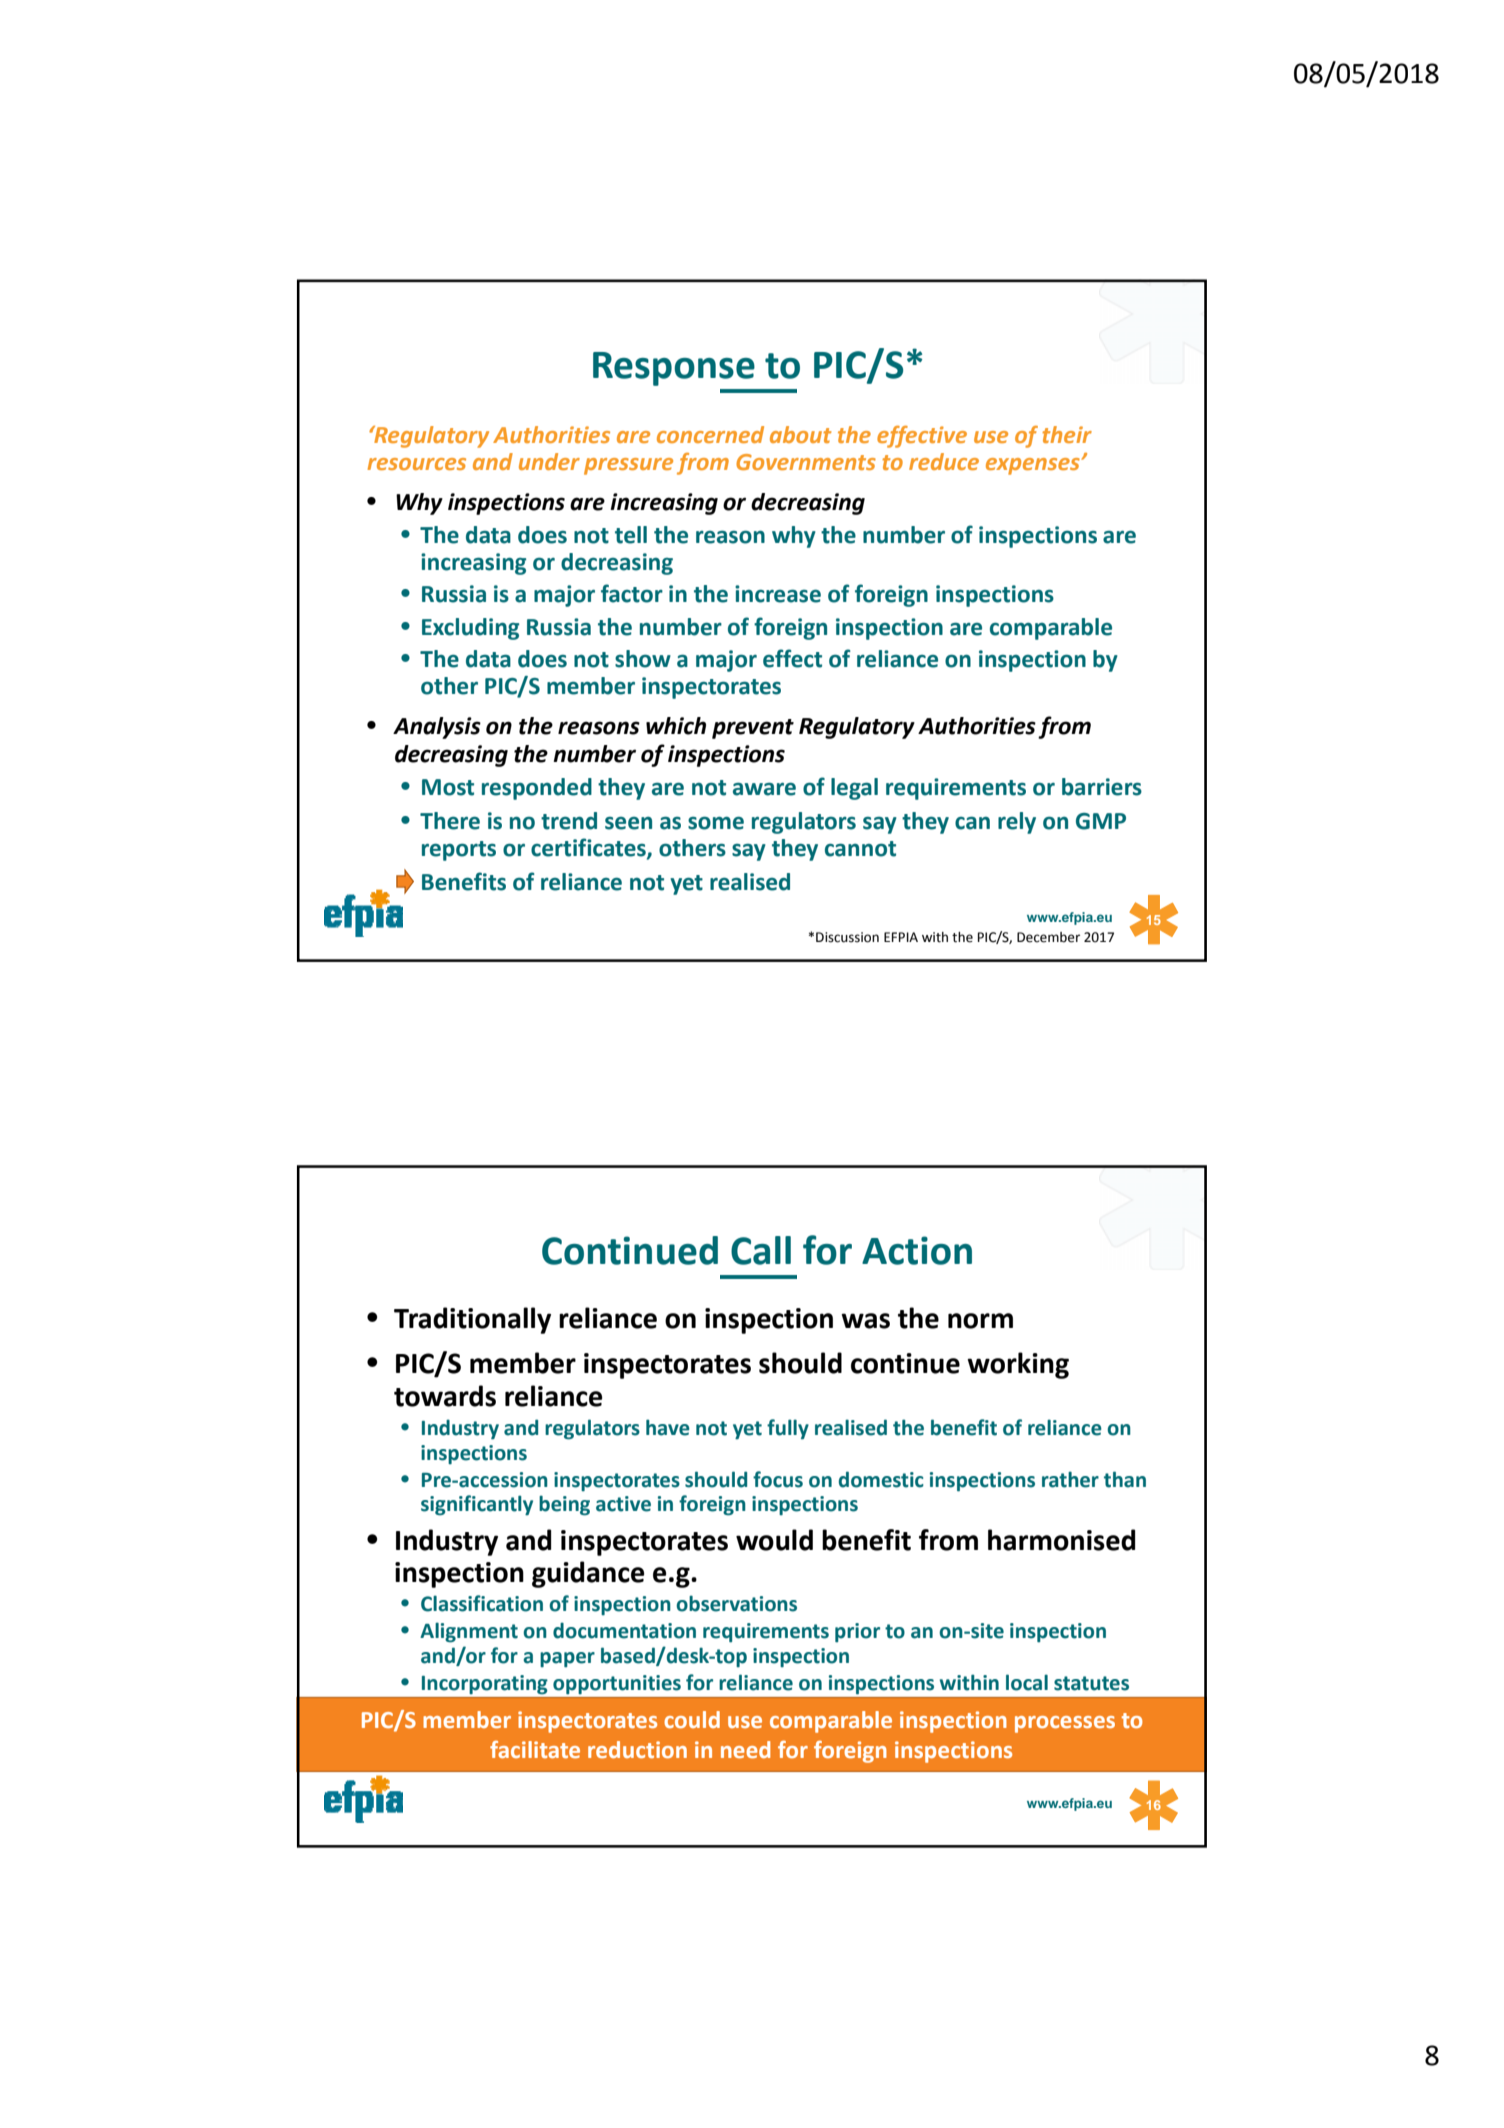 The height and width of the screenshot is (2128, 1504). I want to click on about, so click(800, 434).
